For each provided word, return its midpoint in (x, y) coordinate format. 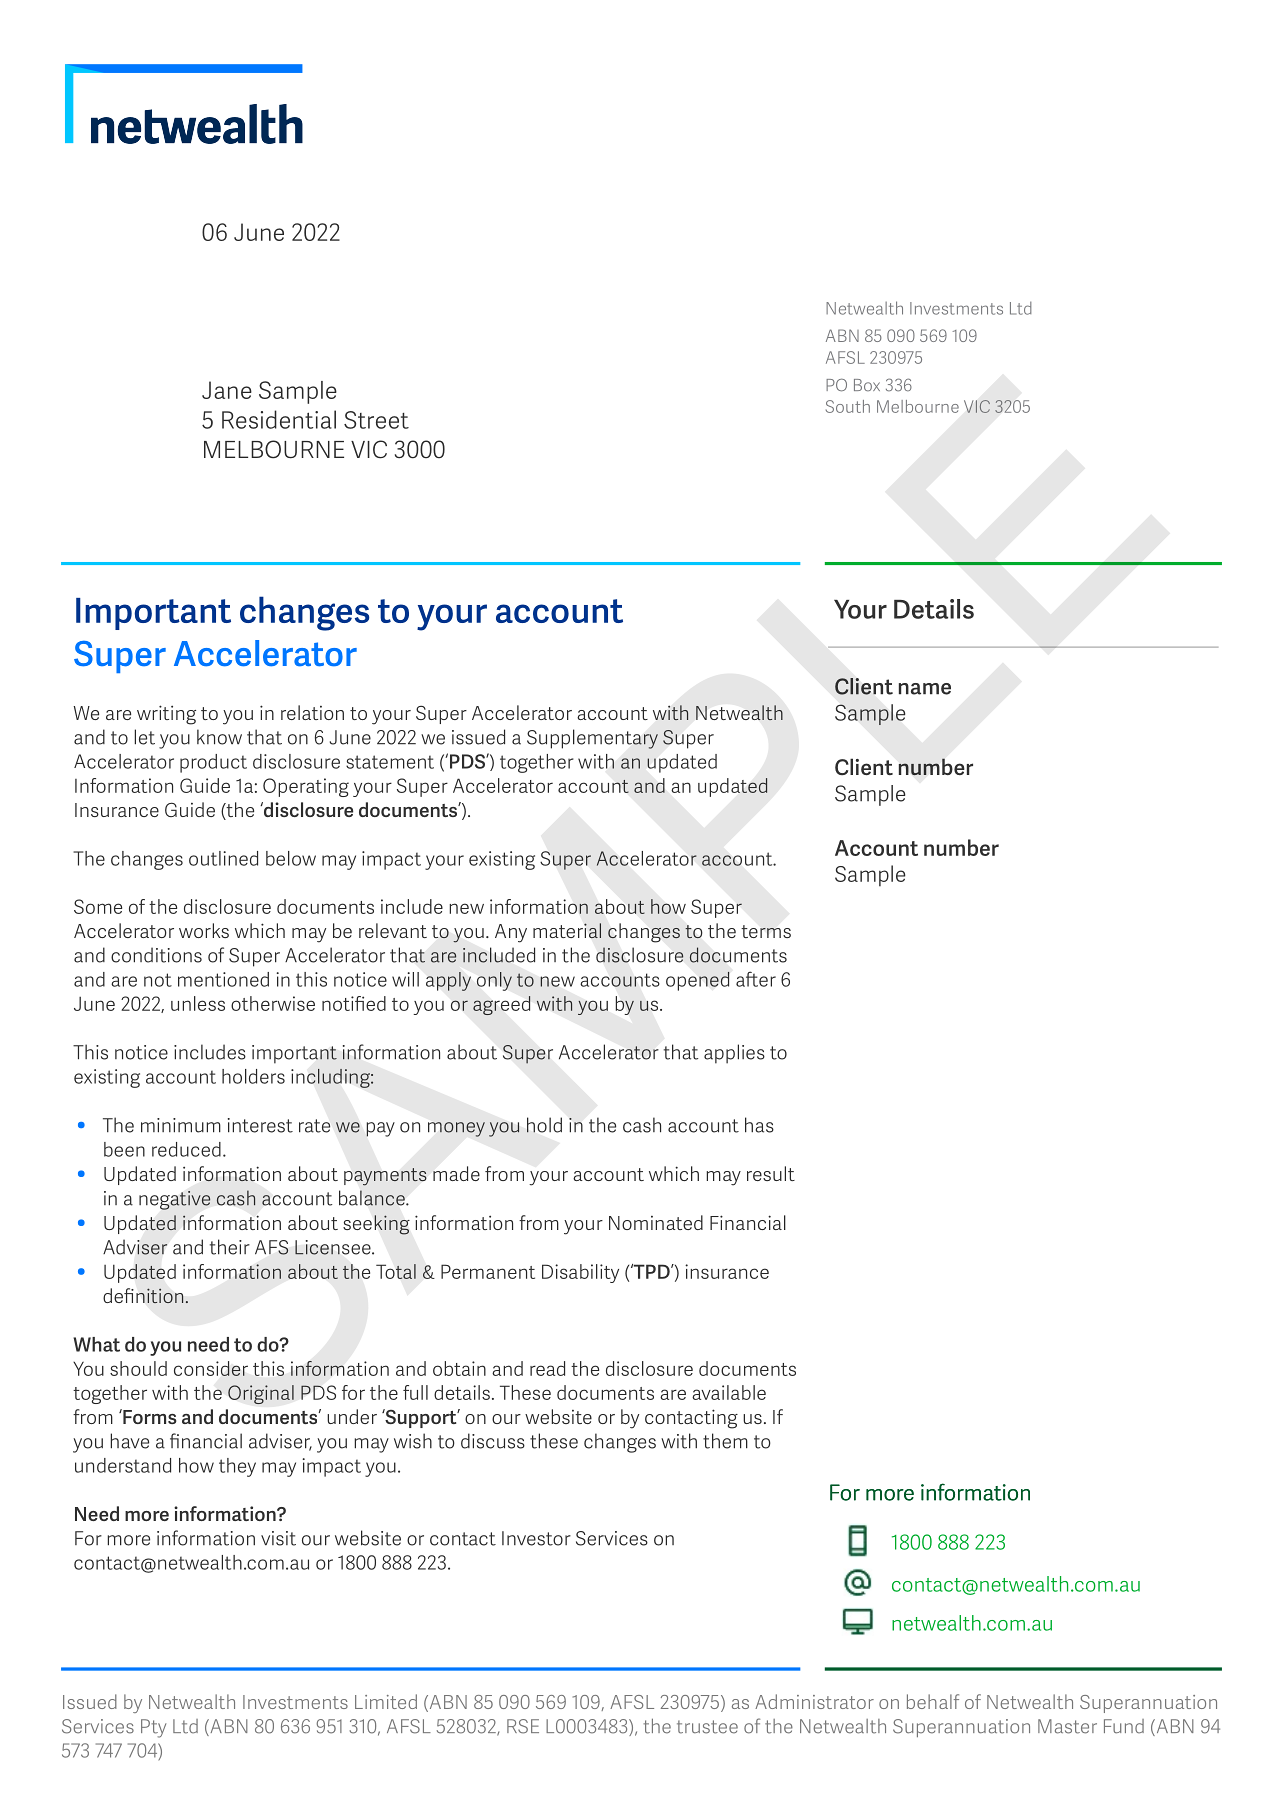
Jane (227, 390)
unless (198, 1003)
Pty (153, 1728)
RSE (523, 1726)
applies (734, 1054)
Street (376, 420)
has (759, 1125)
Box (867, 385)
